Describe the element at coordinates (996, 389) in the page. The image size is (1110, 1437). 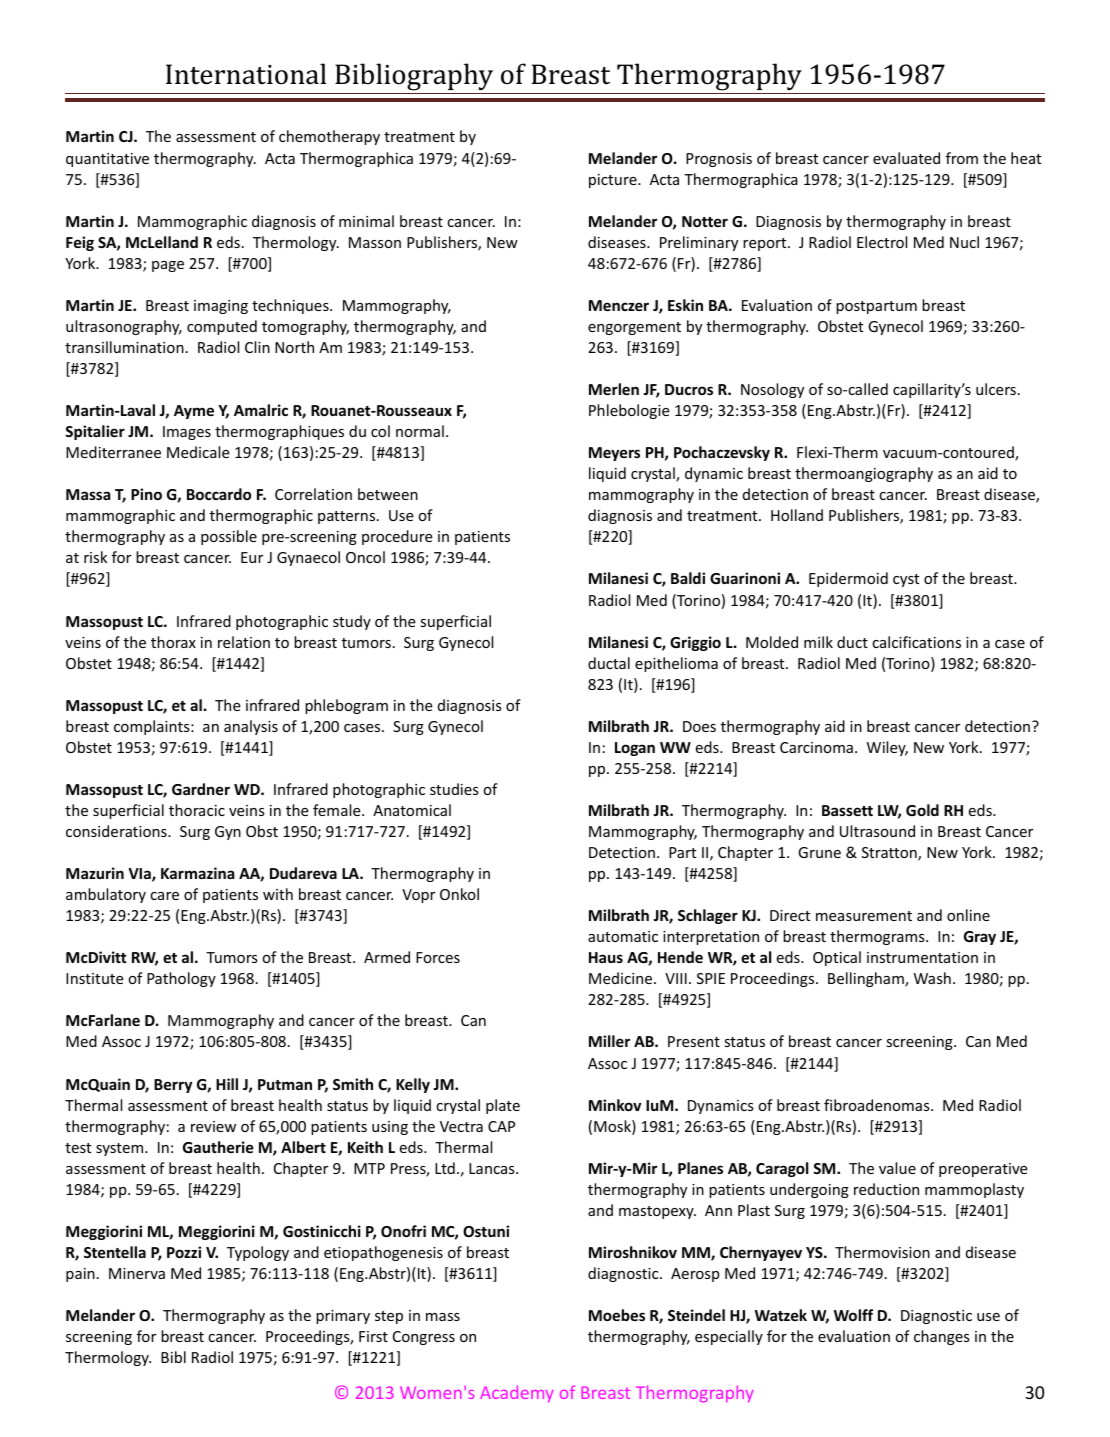
I see `ulcers` at that location.
